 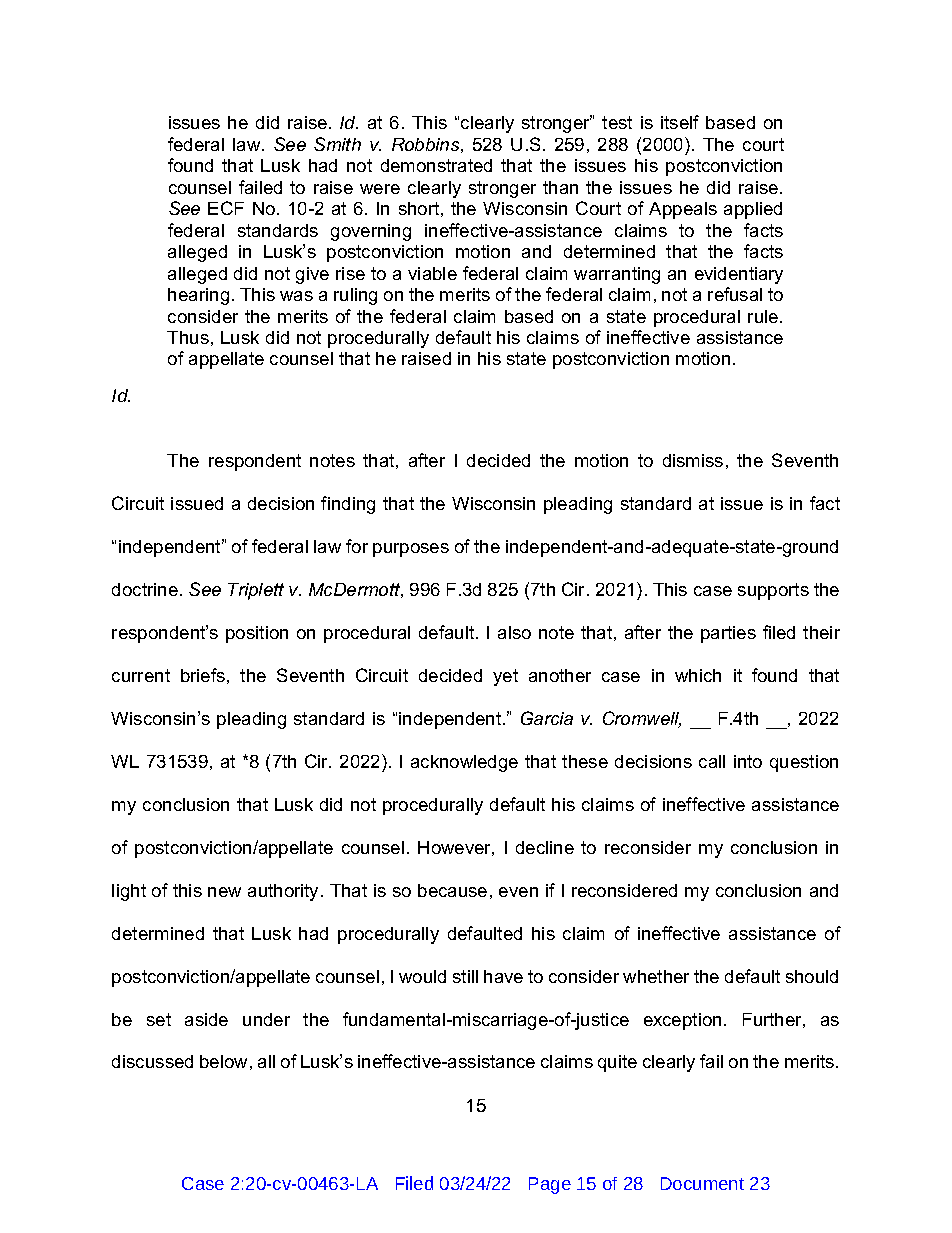 What do you see at coordinates (464, 763) in the screenshot?
I see `acknowledge` at bounding box center [464, 763].
